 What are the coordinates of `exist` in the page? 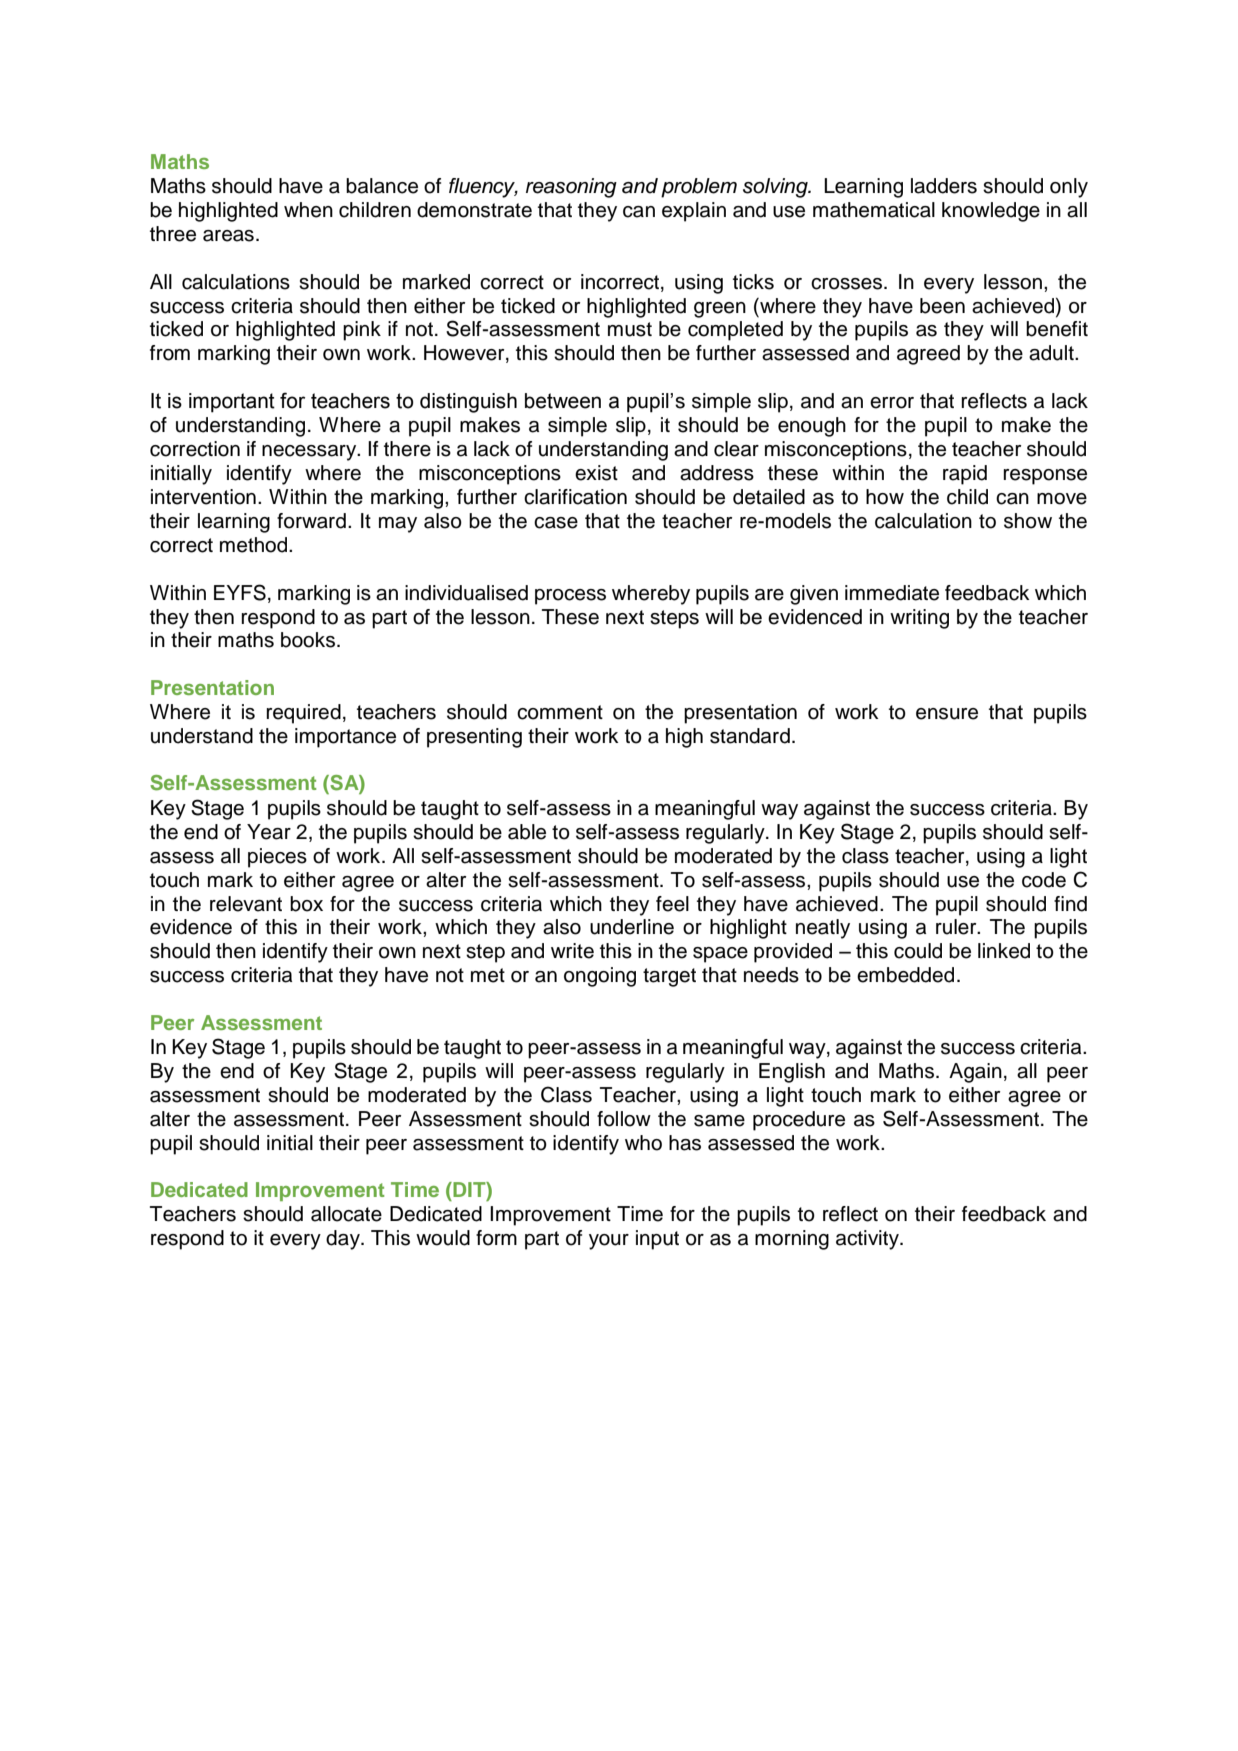 It's located at (596, 473).
